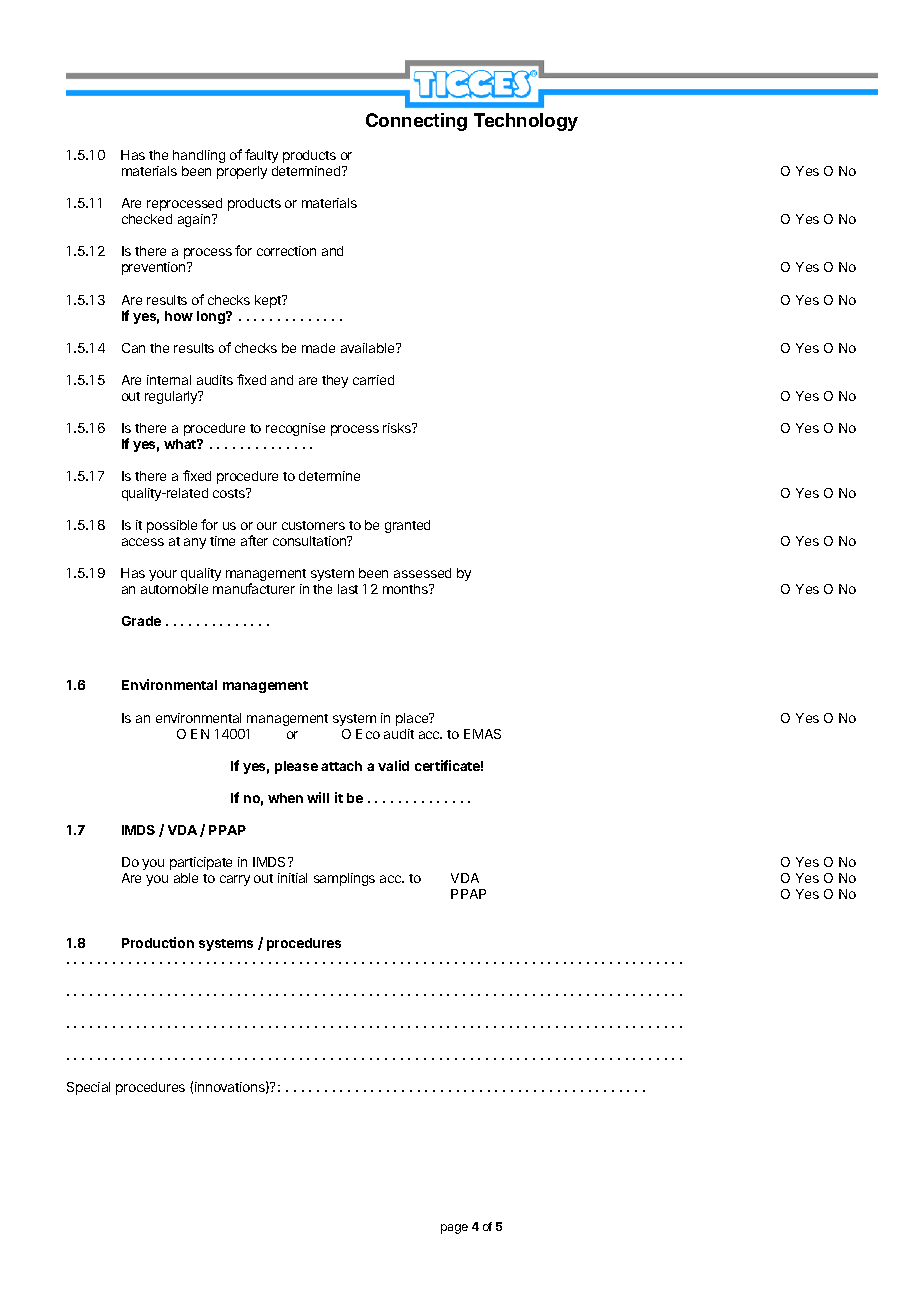 This screenshot has height=1308, width=924. Describe the element at coordinates (88, 1088) in the screenshot. I see `Special` at that location.
